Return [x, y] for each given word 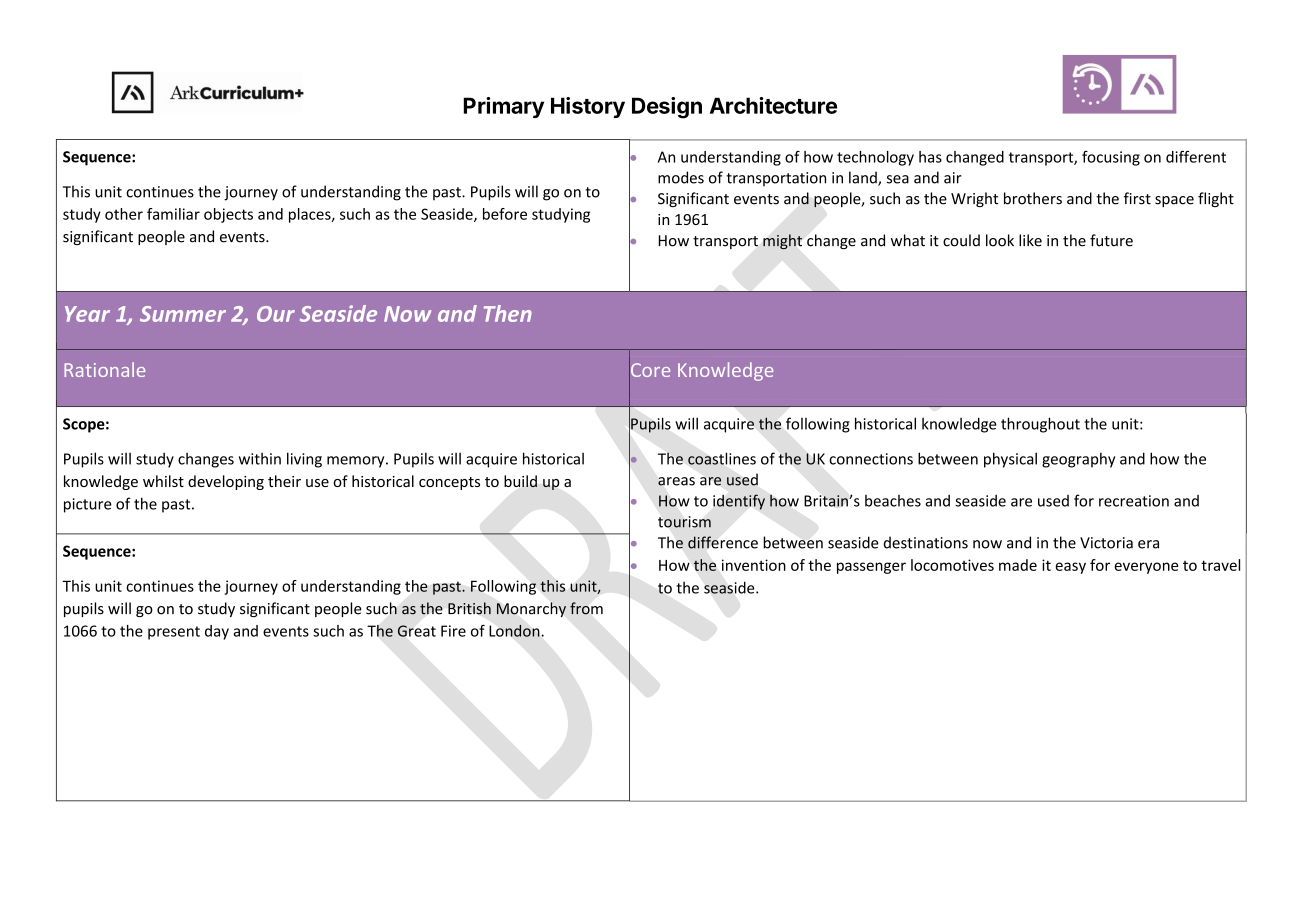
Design [667, 108]
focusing [1111, 158]
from [586, 608]
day [217, 632]
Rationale [104, 369]
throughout [1040, 425]
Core [649, 370]
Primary [504, 107]
